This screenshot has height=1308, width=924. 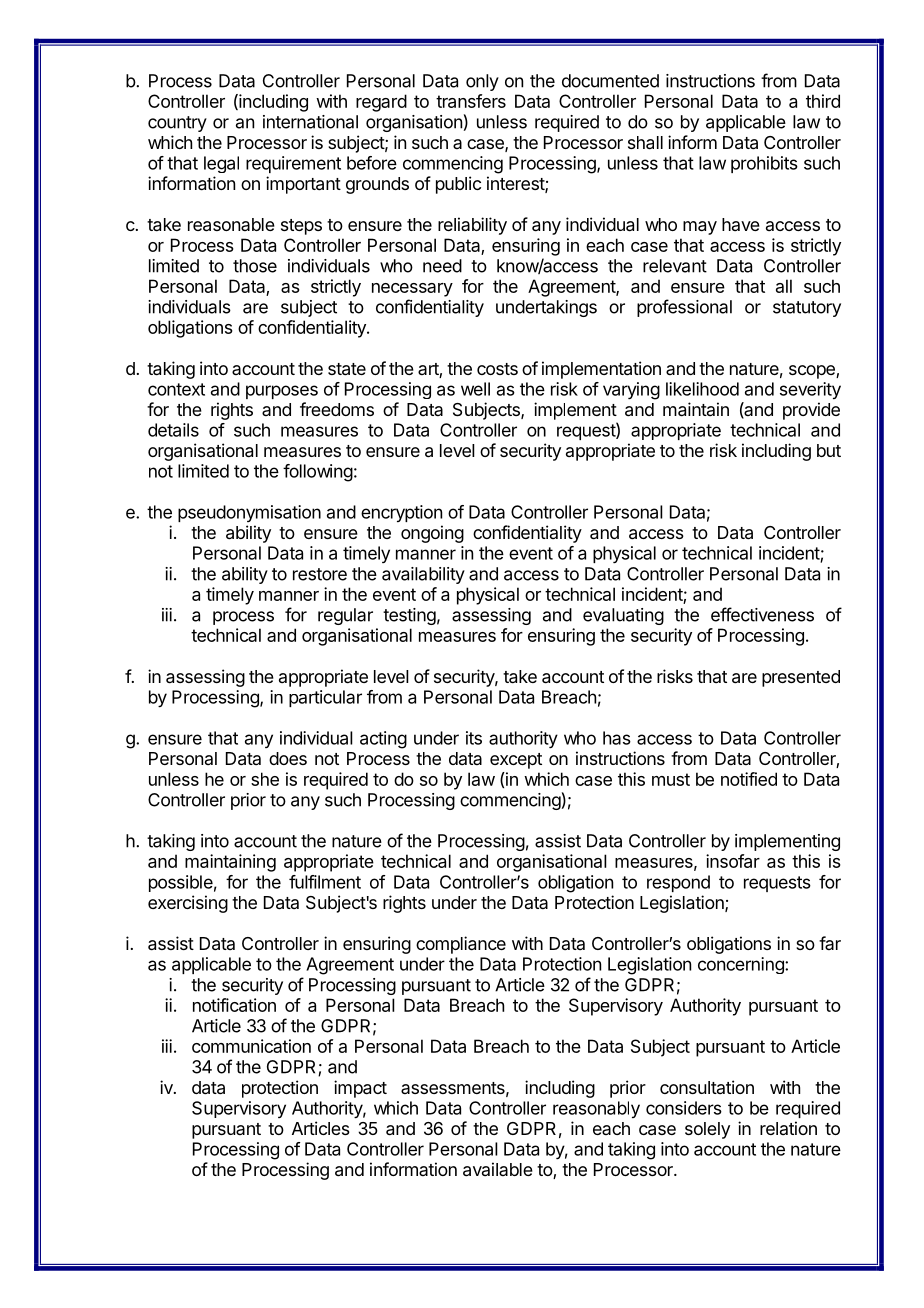 What do you see at coordinates (310, 122) in the screenshot?
I see `international` at bounding box center [310, 122].
